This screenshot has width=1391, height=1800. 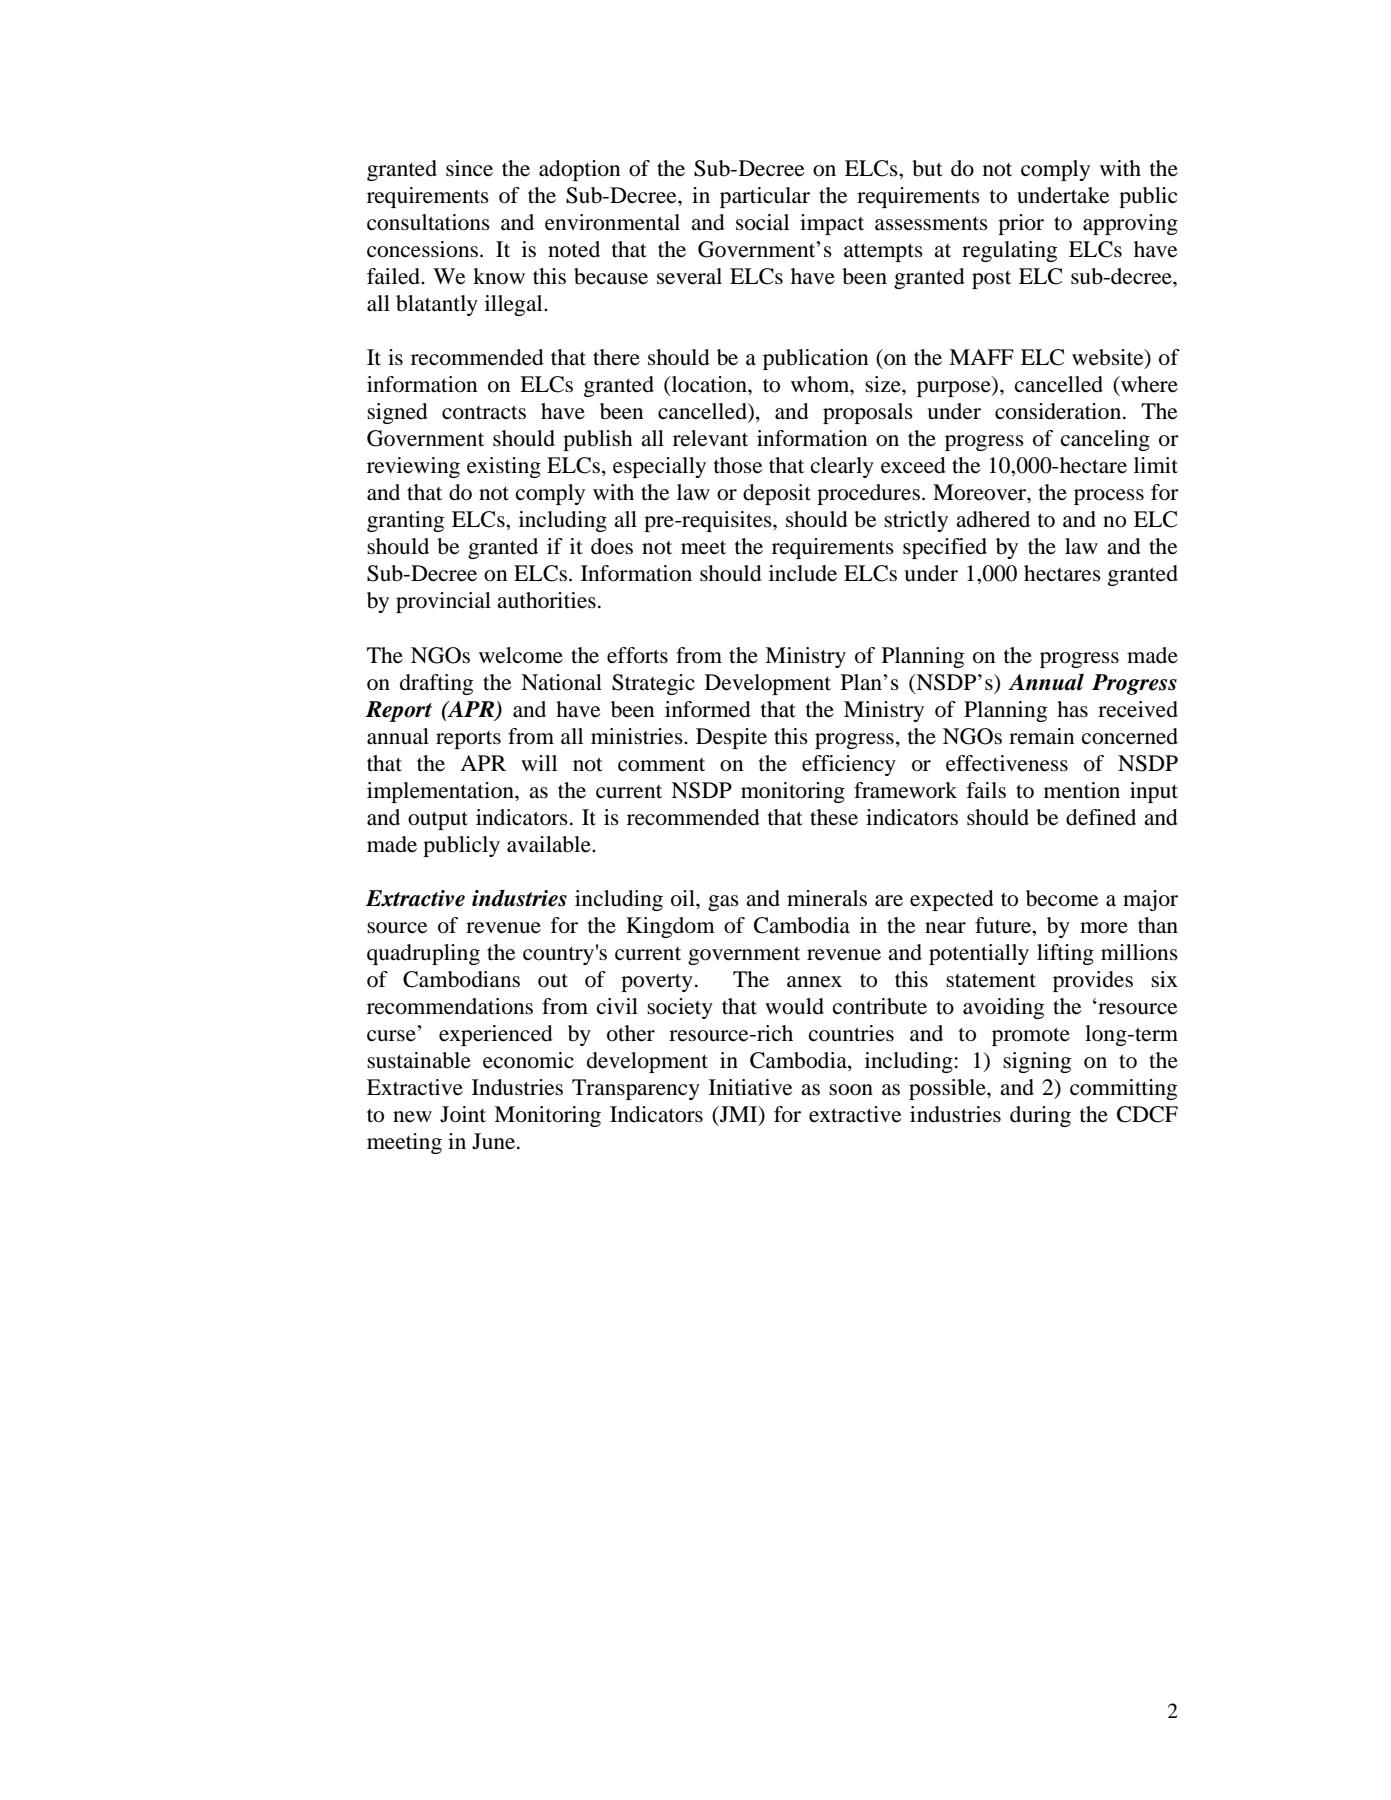 What do you see at coordinates (750, 1087) in the screenshot?
I see `Initiative` at bounding box center [750, 1087].
